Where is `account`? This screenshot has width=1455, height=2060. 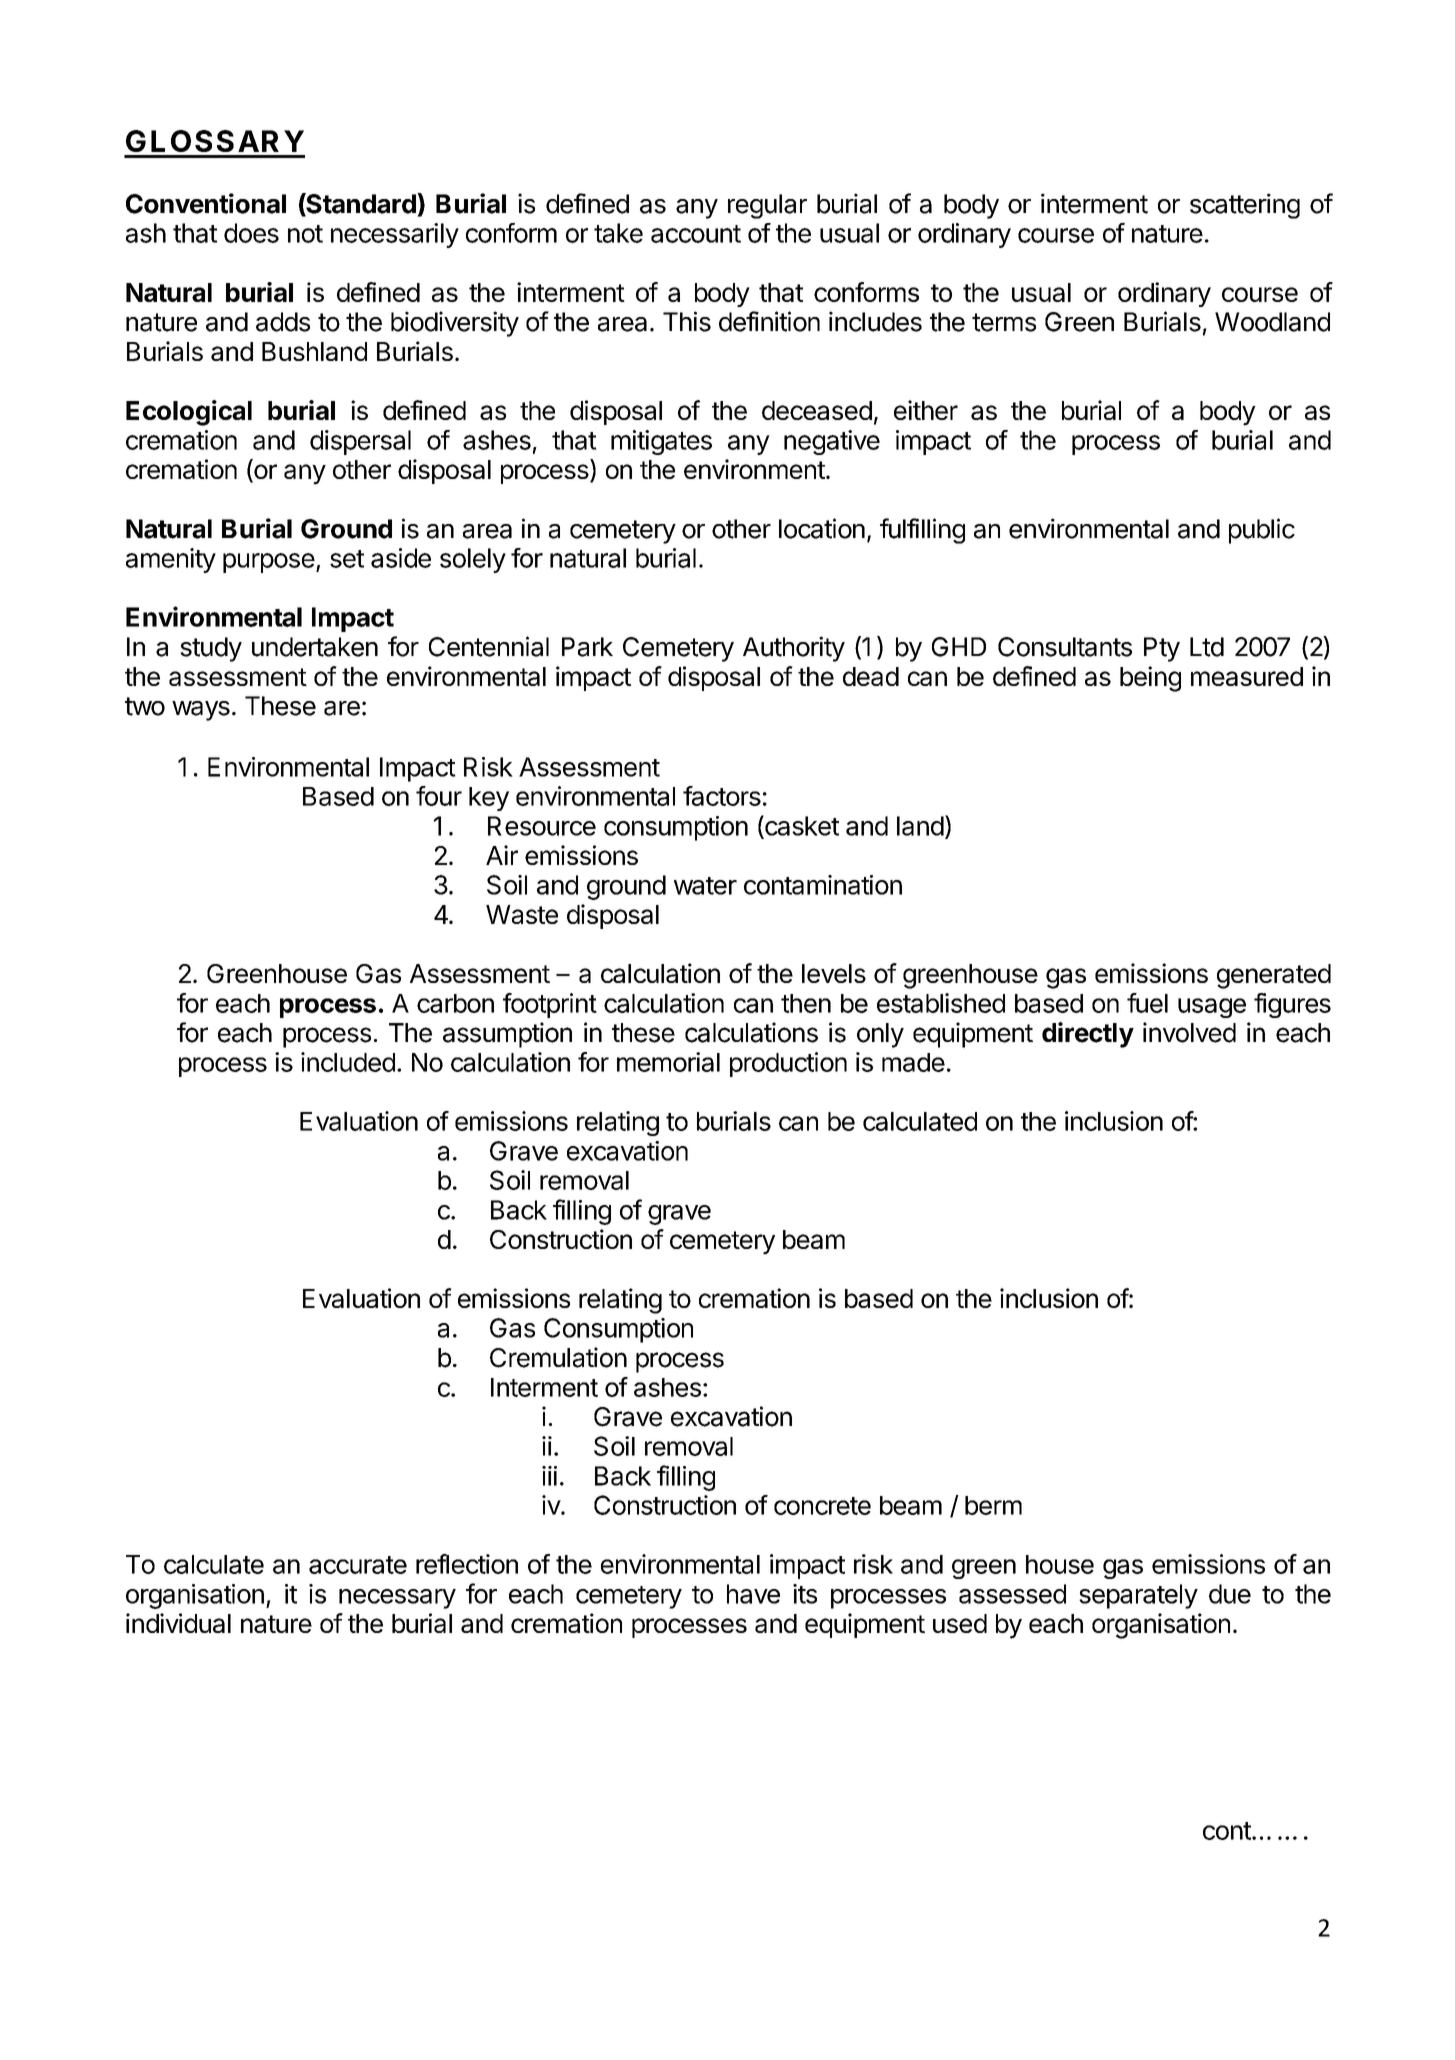 account is located at coordinates (696, 234).
